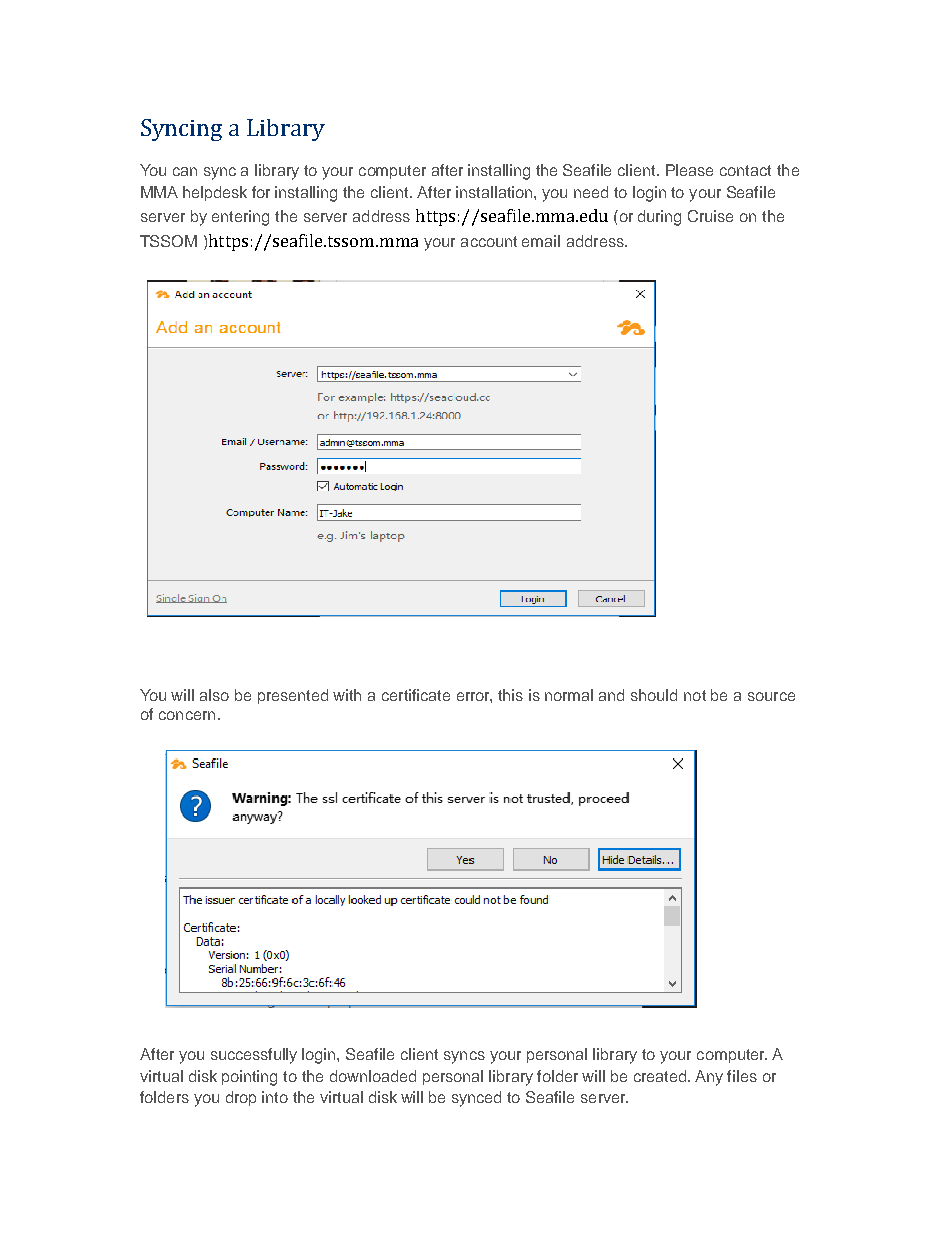 This screenshot has height=1233, width=952. I want to click on account, so click(489, 241).
